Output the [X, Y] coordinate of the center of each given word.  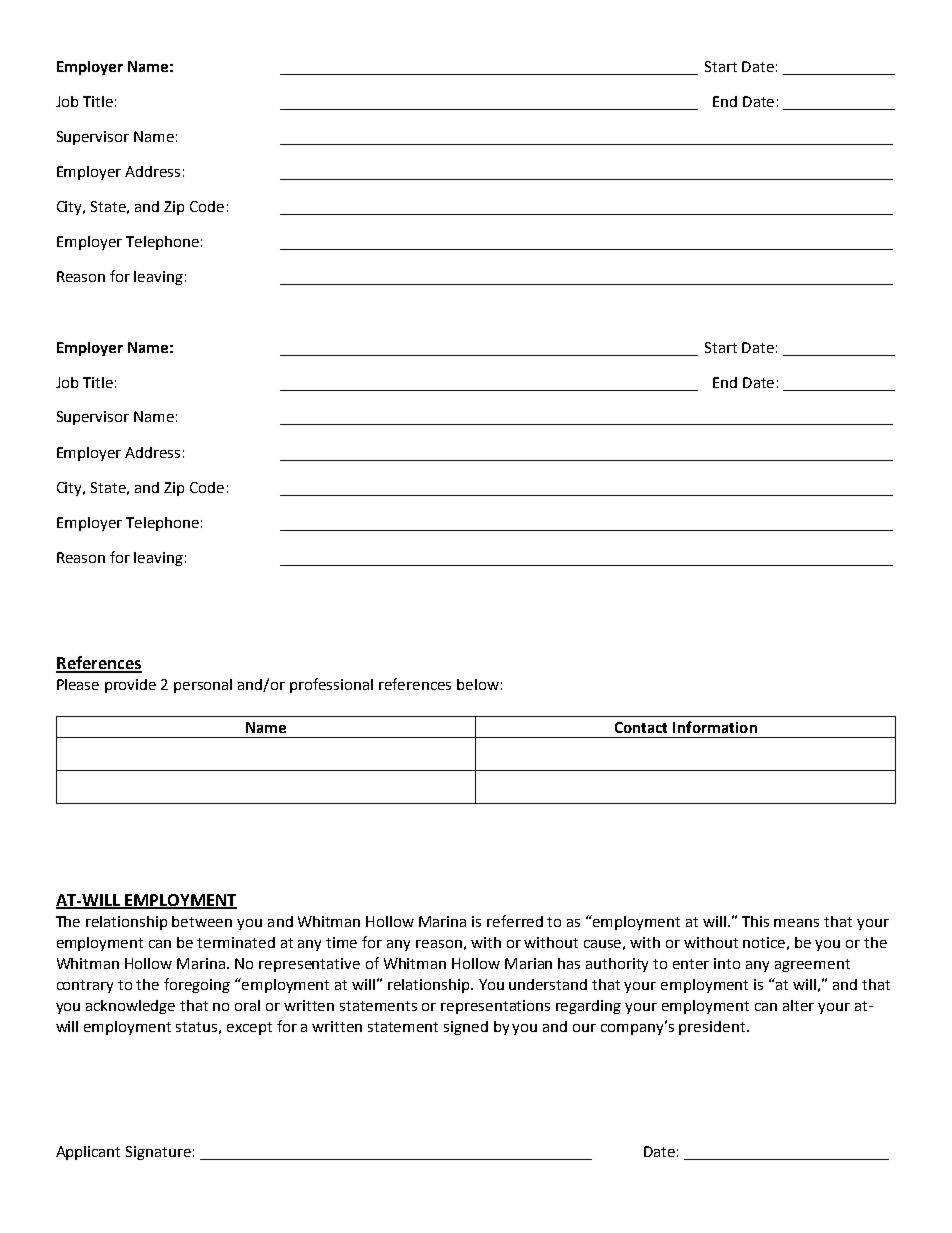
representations [495, 1007]
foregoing [197, 985]
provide [130, 686]
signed [466, 1028]
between [202, 921]
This [755, 921]
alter [798, 1005]
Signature [158, 1153]
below [478, 684]
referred [515, 921]
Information [715, 727]
